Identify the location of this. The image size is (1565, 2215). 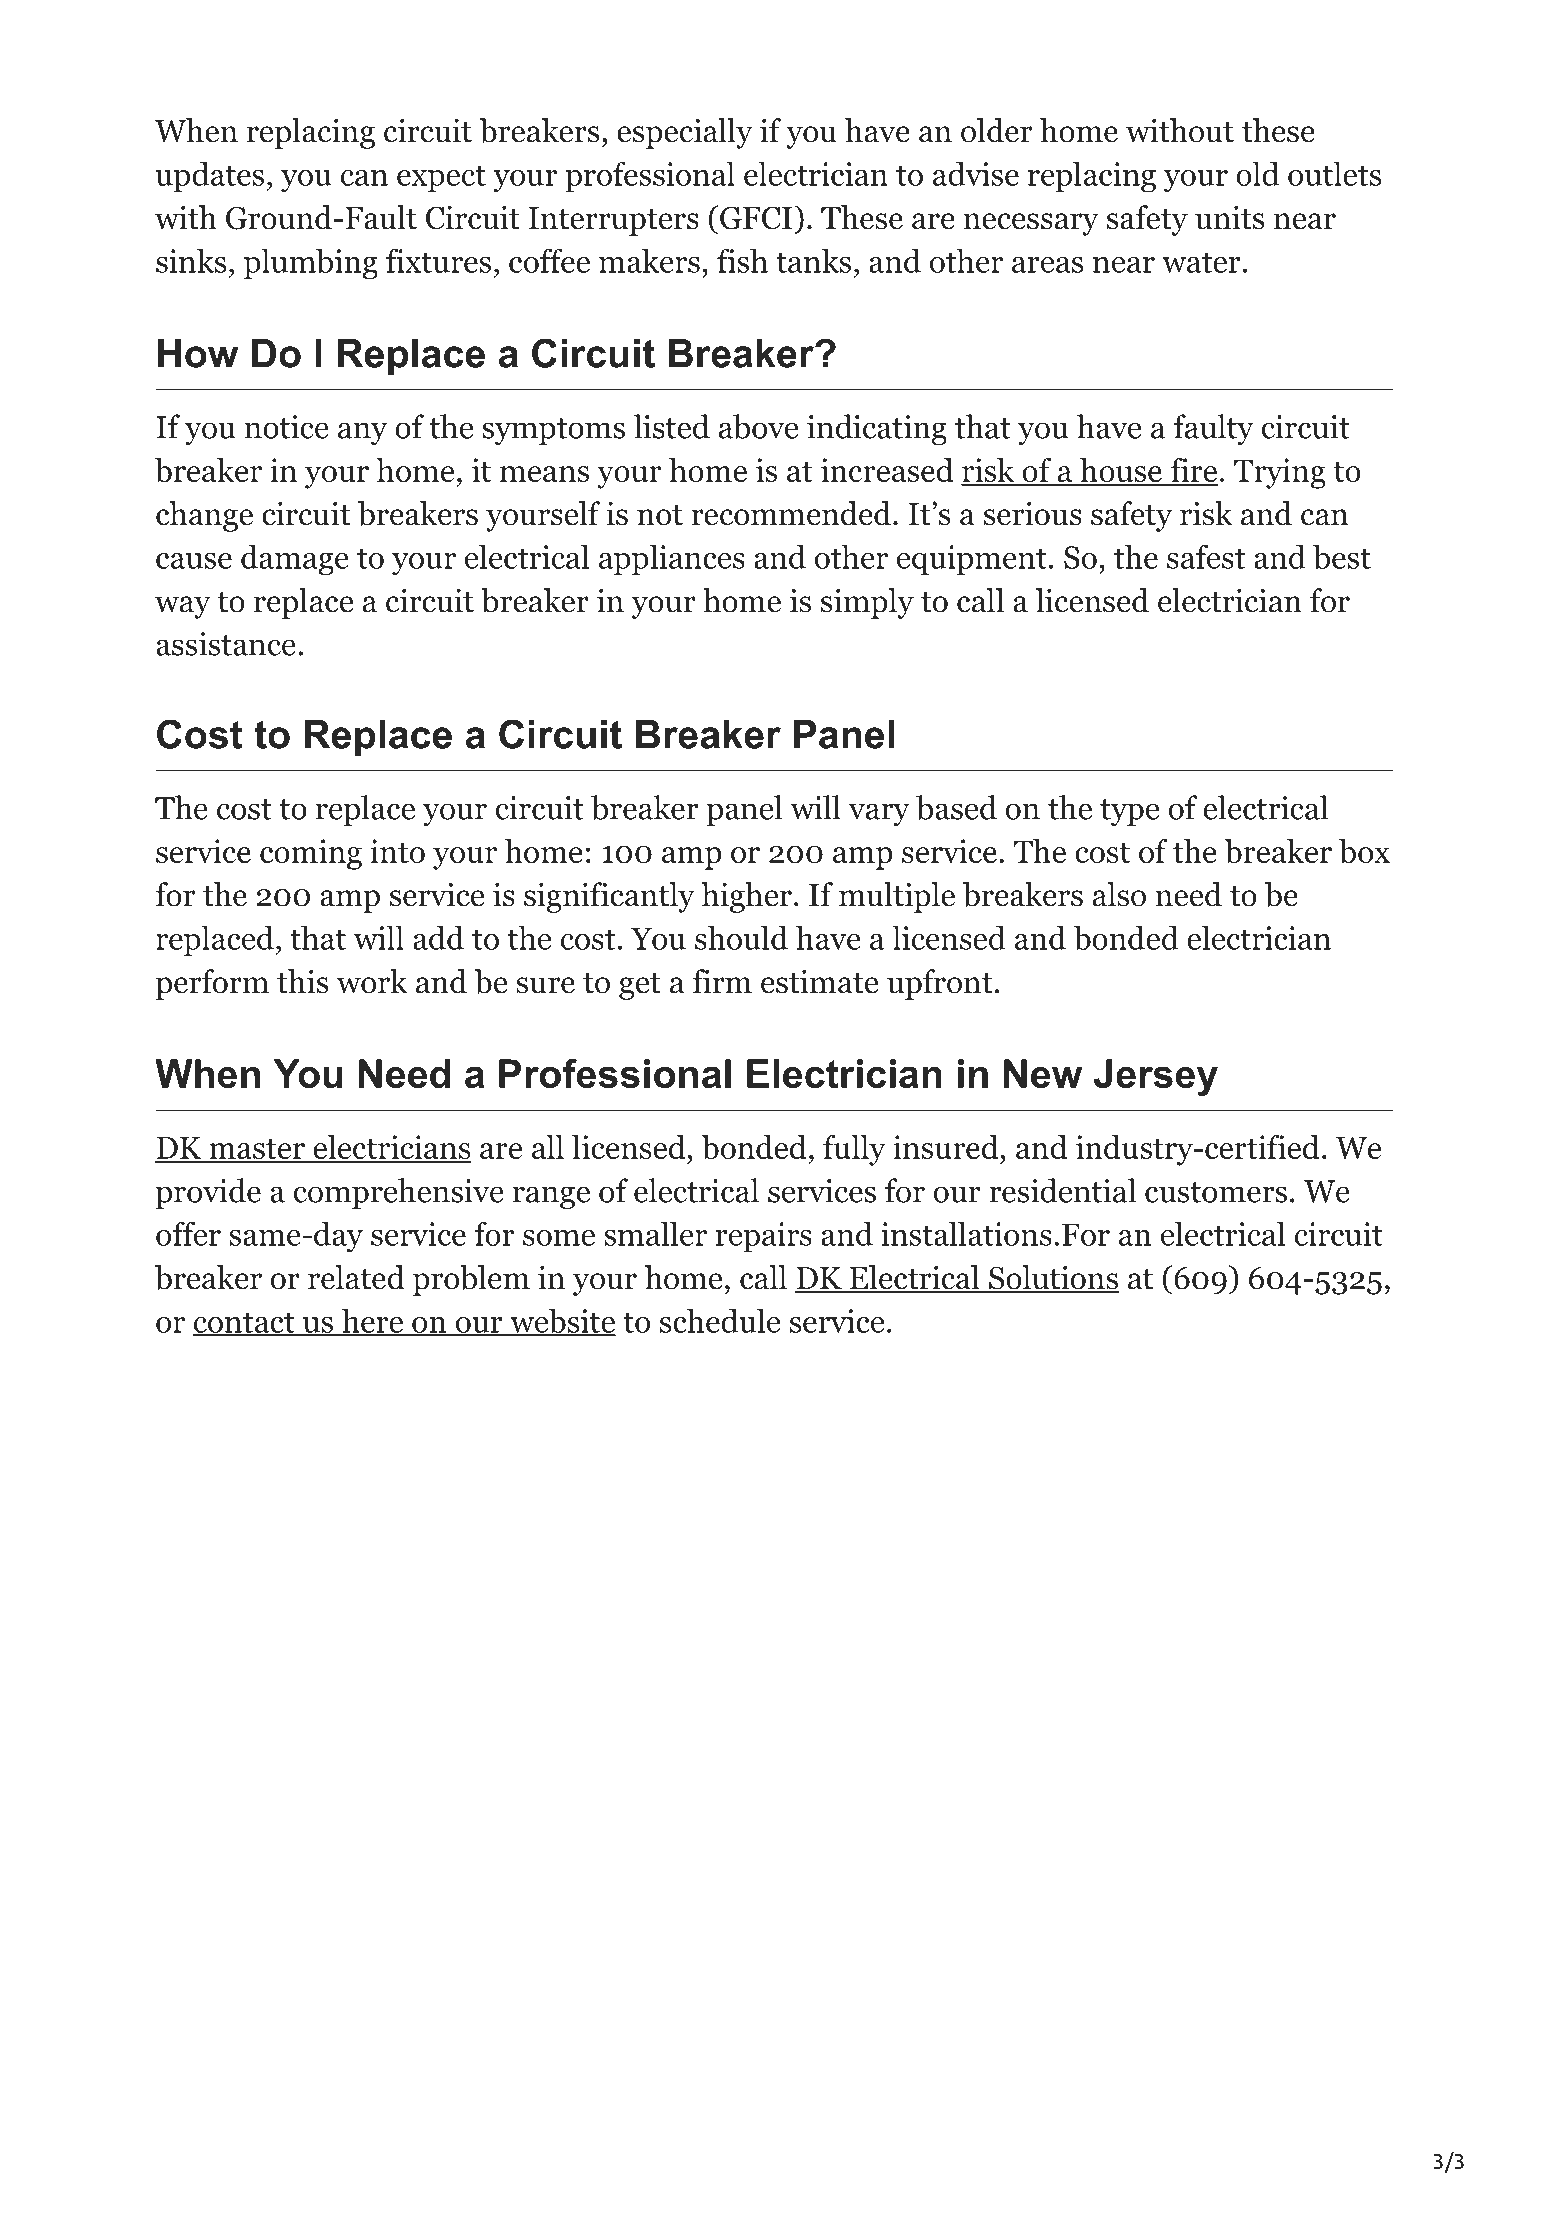
(302, 981).
